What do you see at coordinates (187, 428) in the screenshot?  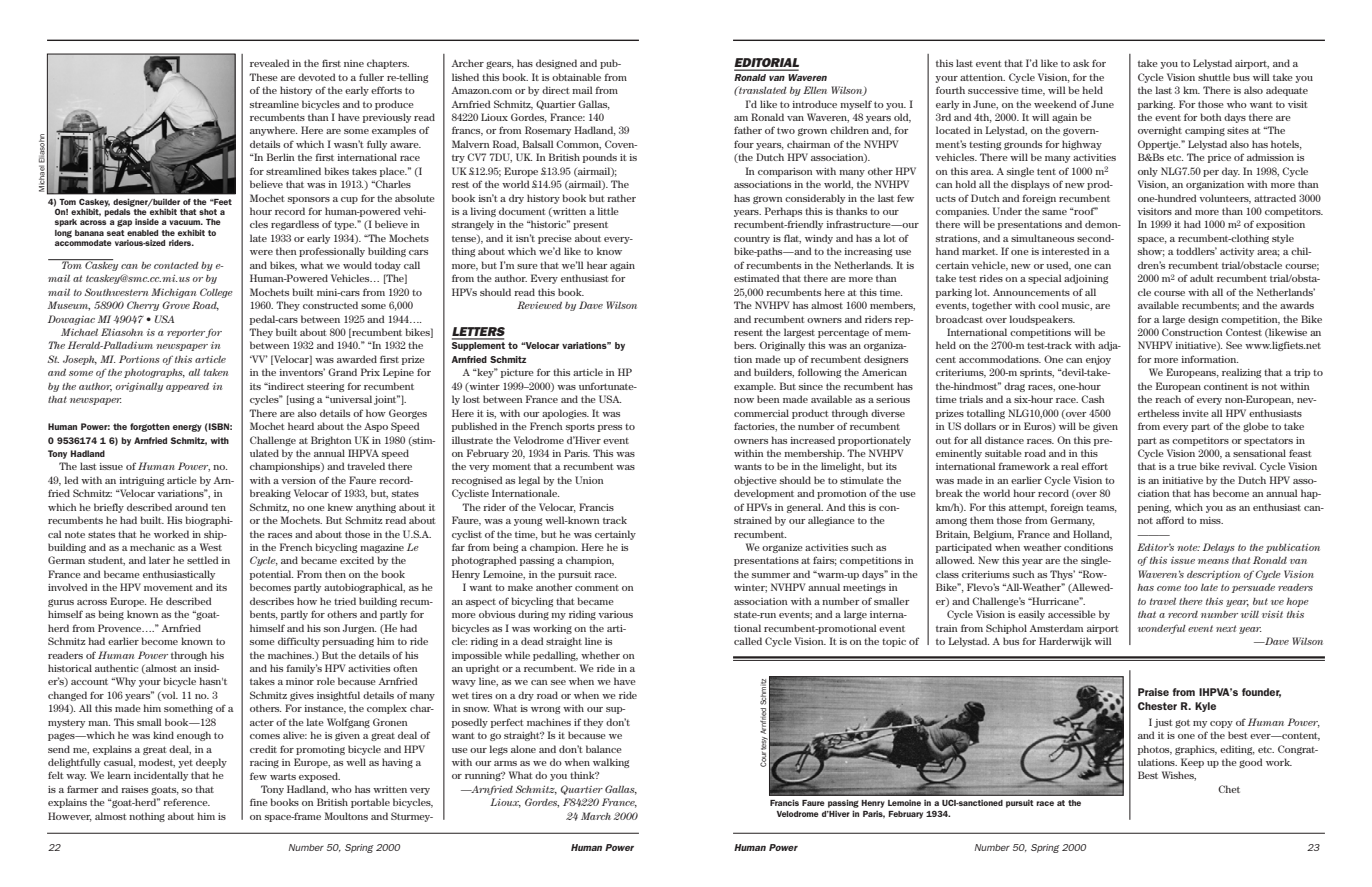 I see `energy` at bounding box center [187, 428].
